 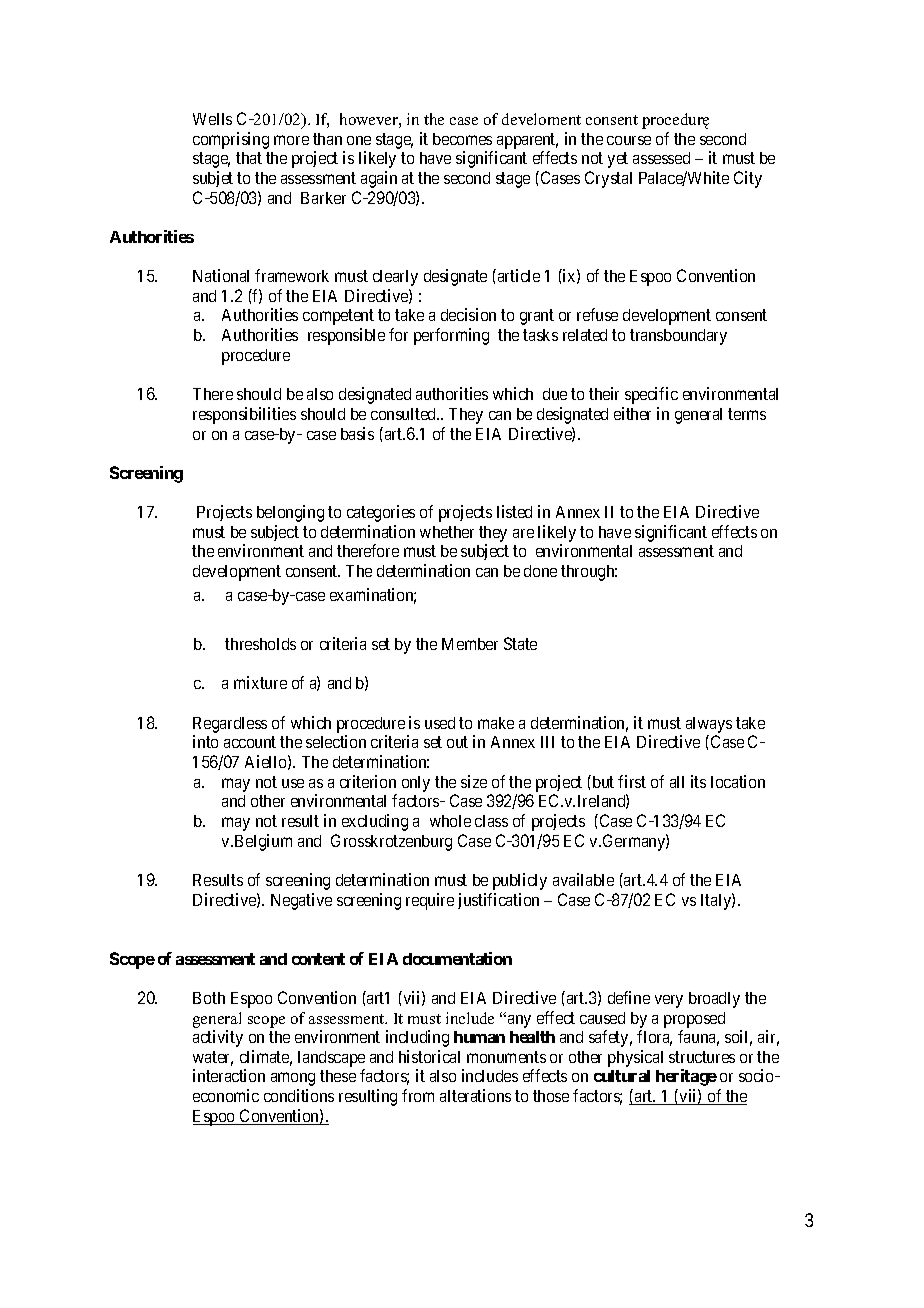 What do you see at coordinates (293, 1079) in the document?
I see `among` at bounding box center [293, 1079].
